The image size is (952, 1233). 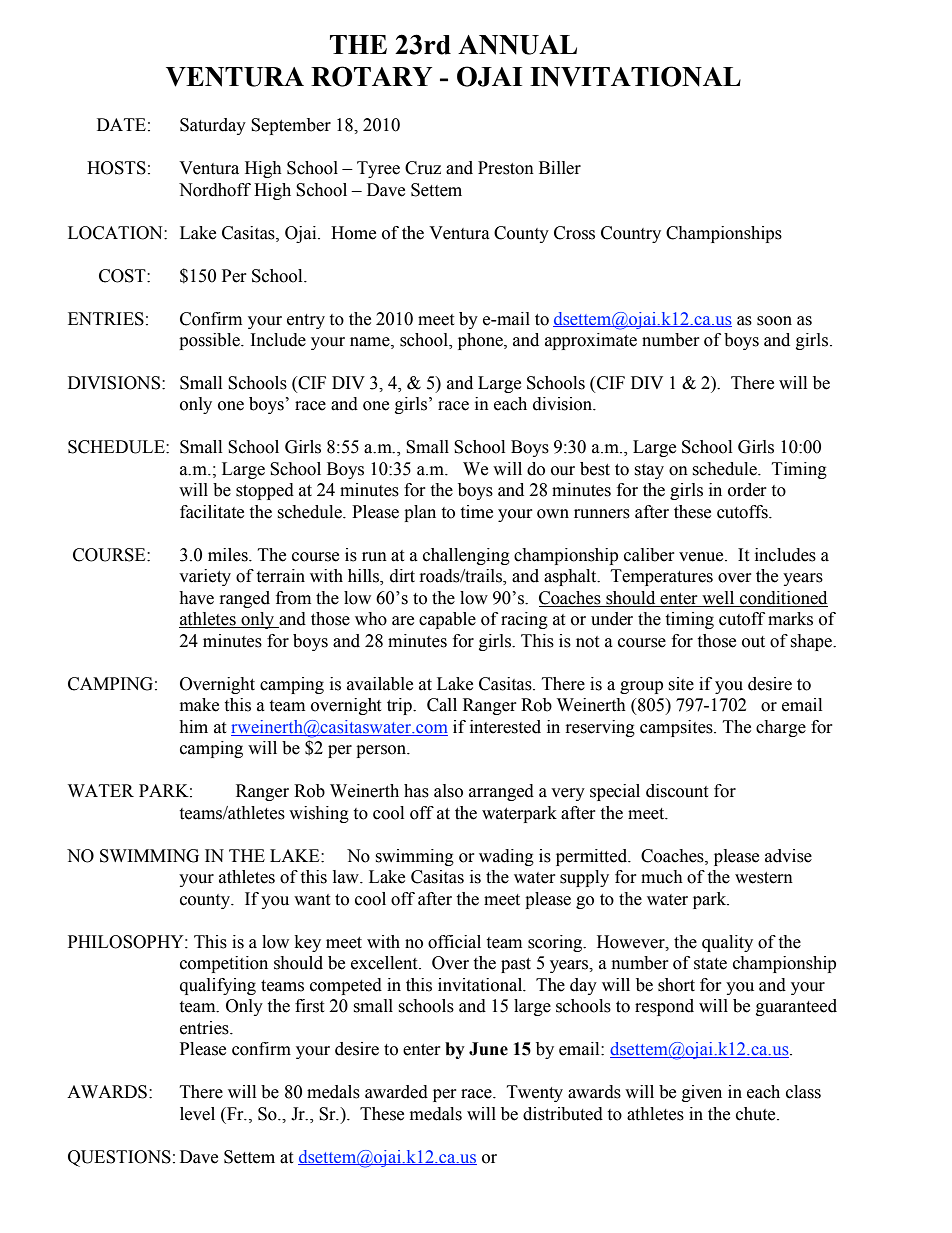 What do you see at coordinates (197, 1114) in the image?
I see `level` at bounding box center [197, 1114].
